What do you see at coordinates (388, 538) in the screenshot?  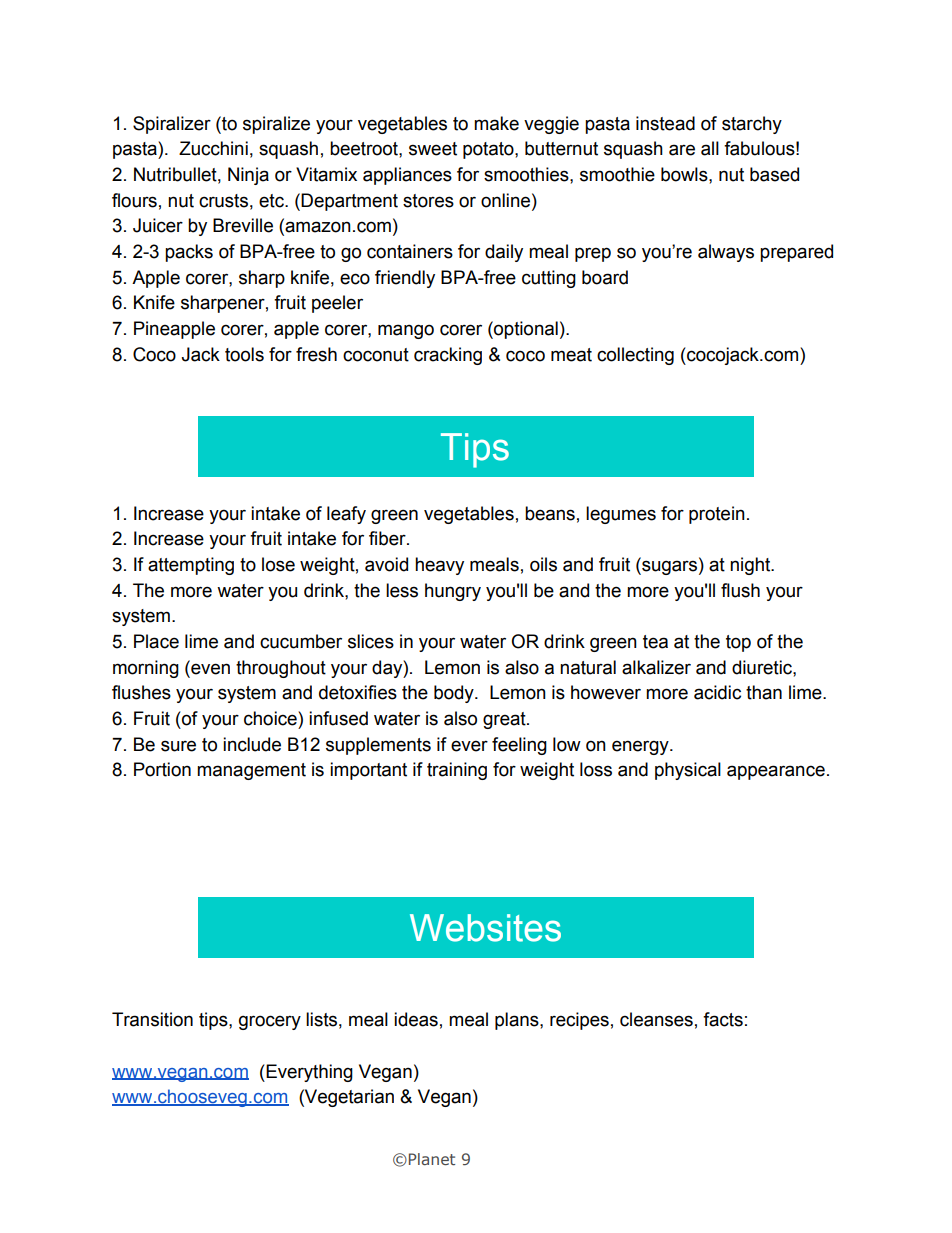 I see `fiber` at bounding box center [388, 538].
